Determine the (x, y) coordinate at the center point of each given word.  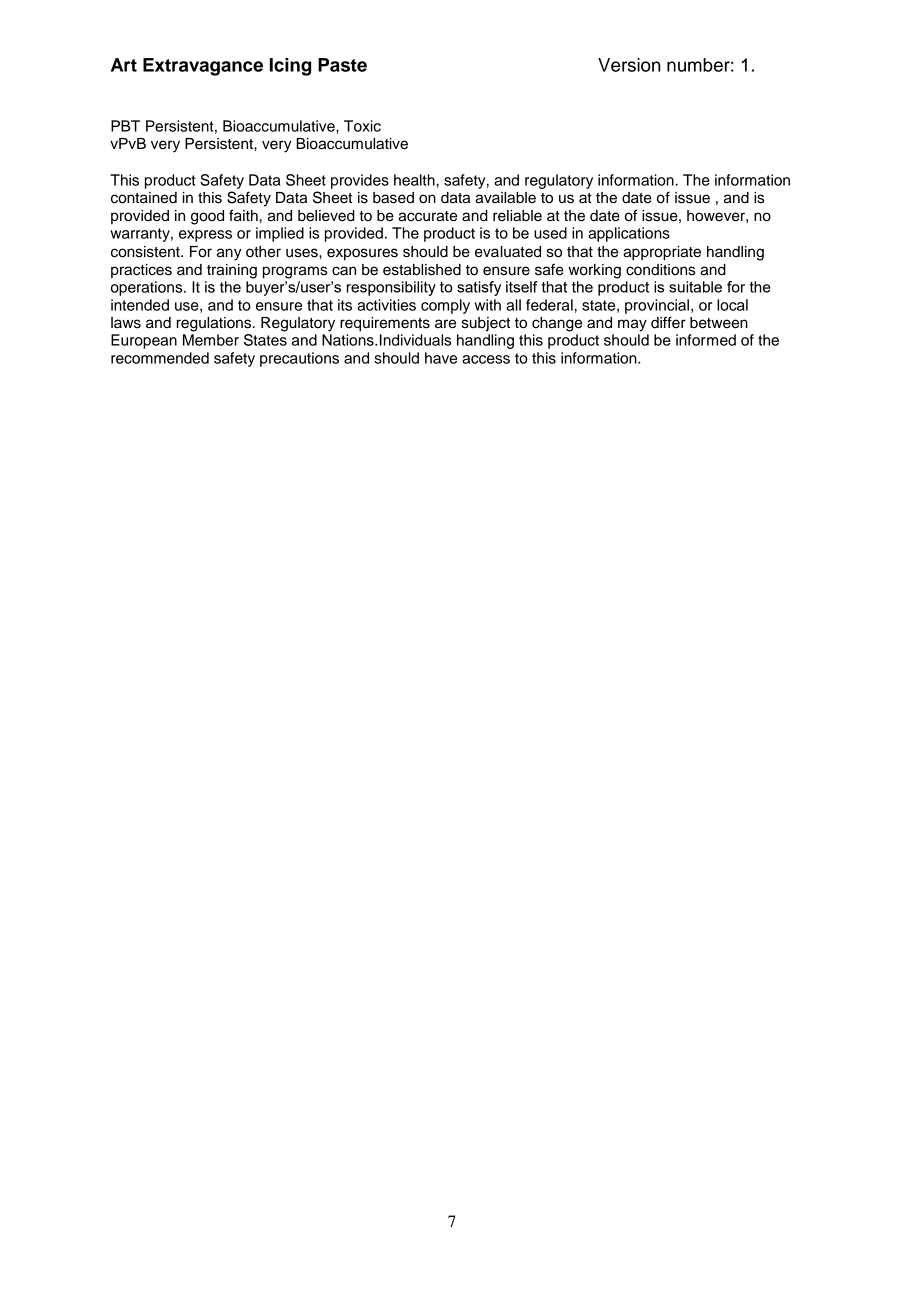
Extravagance (203, 67)
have (441, 358)
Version (629, 65)
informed (706, 340)
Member (211, 340)
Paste (342, 65)
